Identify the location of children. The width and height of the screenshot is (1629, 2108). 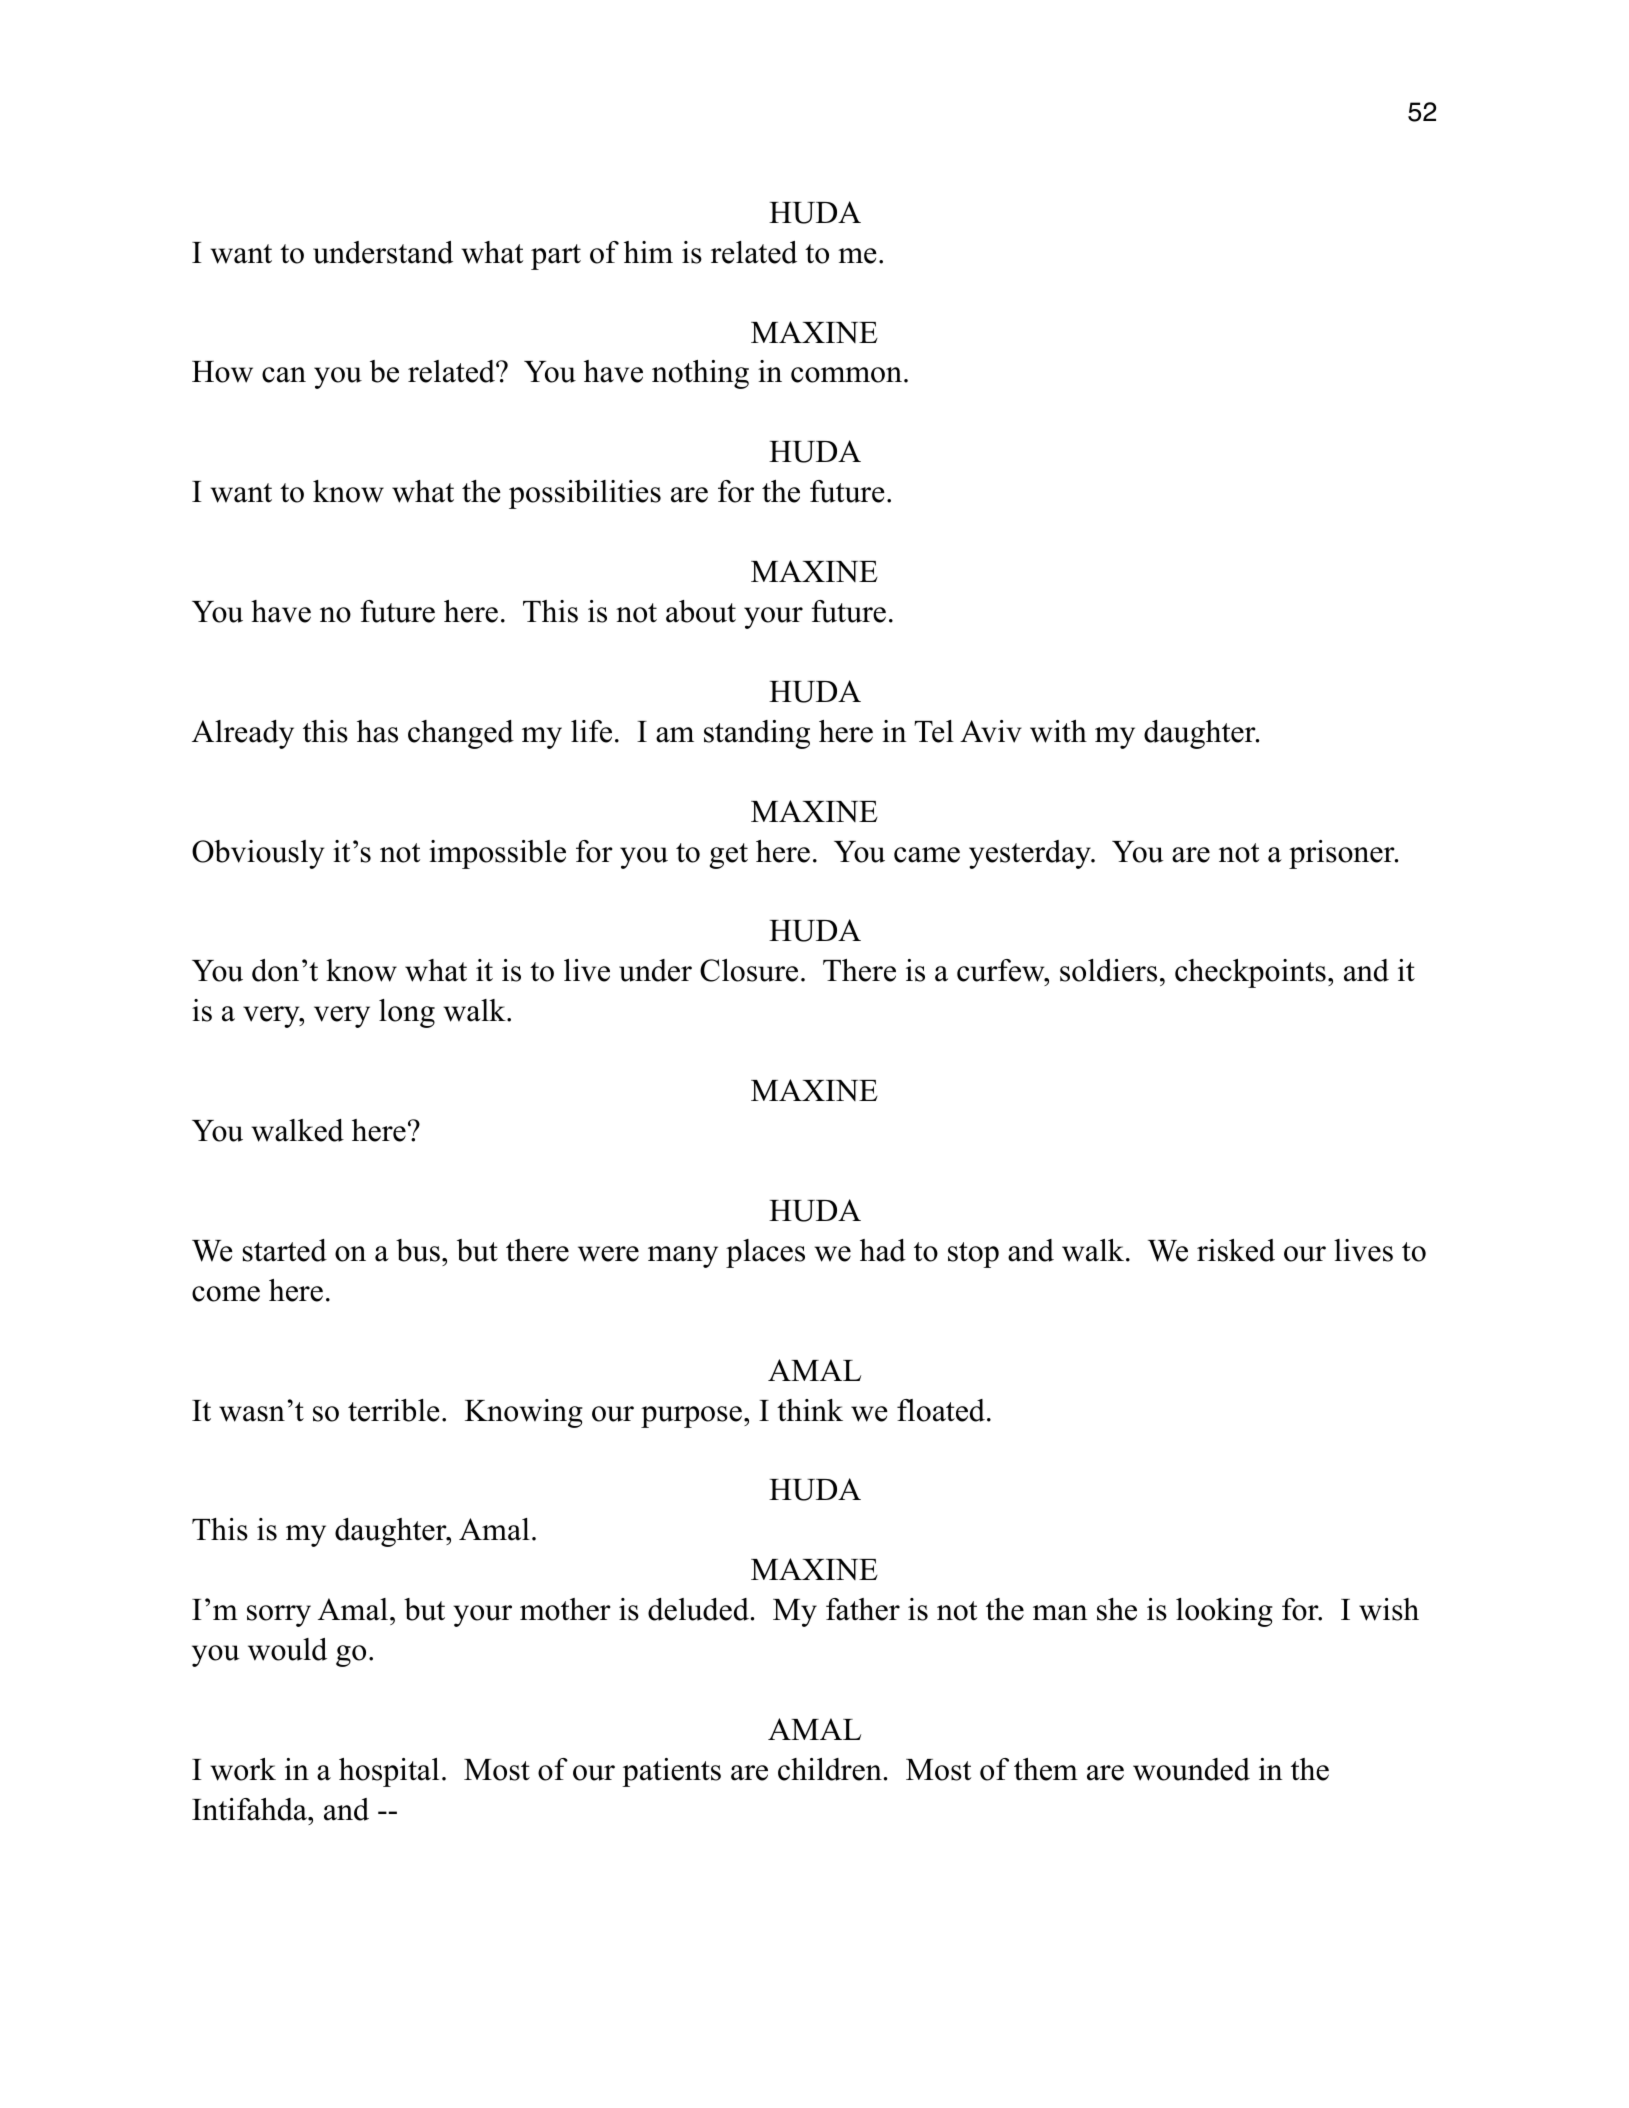
(830, 1769).
